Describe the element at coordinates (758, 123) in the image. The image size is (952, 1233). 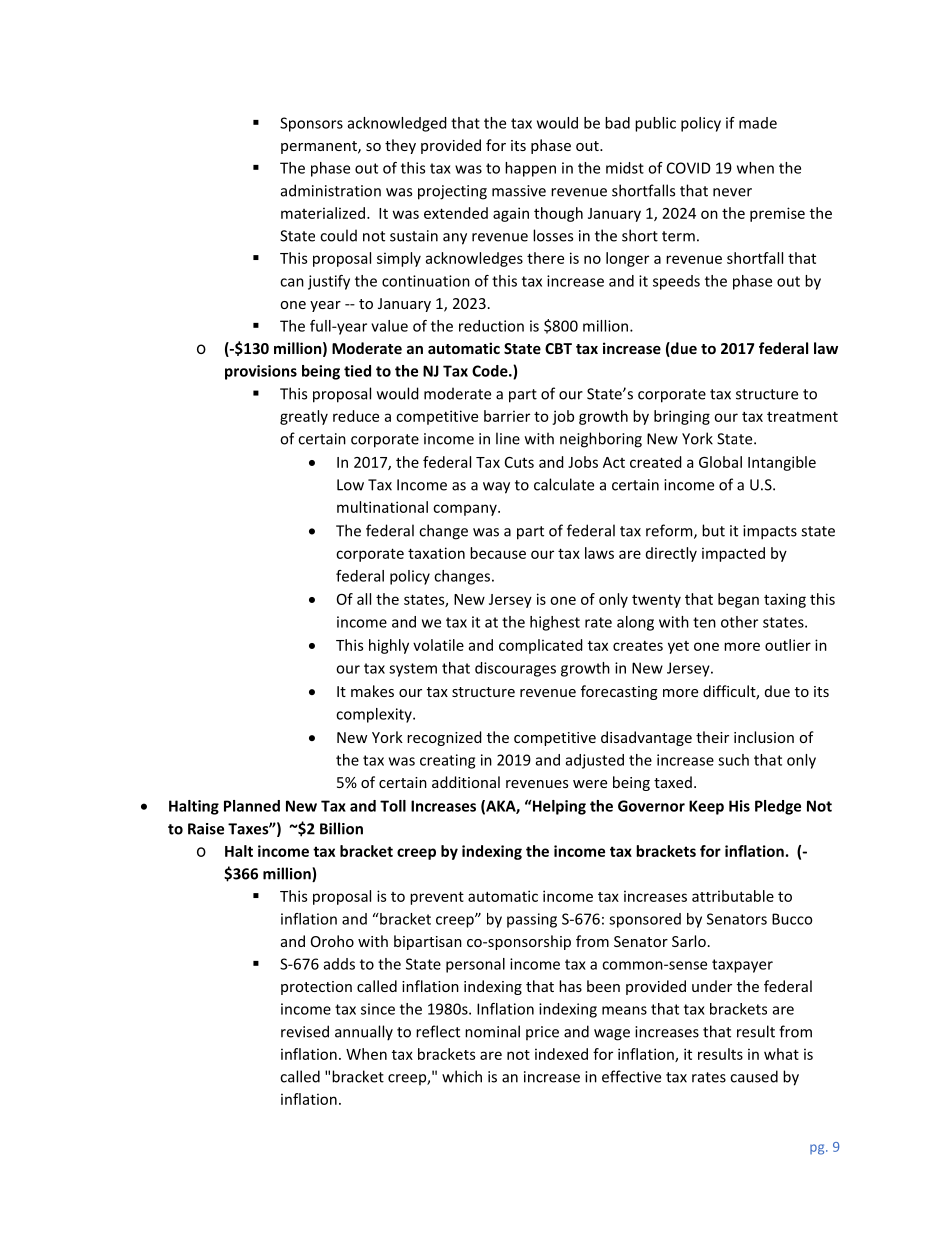
I see `made` at that location.
